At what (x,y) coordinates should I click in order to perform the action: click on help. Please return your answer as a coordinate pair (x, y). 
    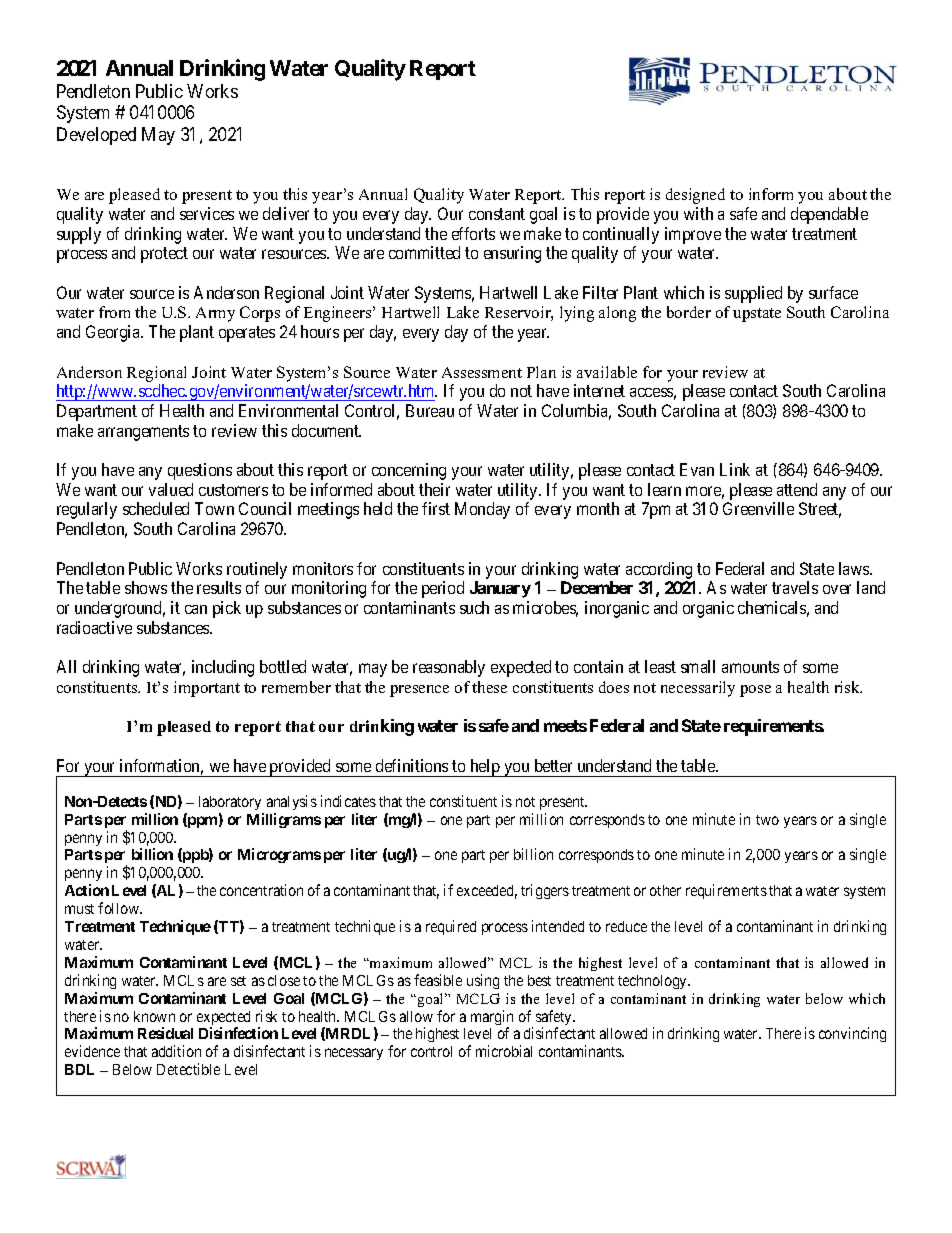
    Looking at the image, I should click on (485, 768).
